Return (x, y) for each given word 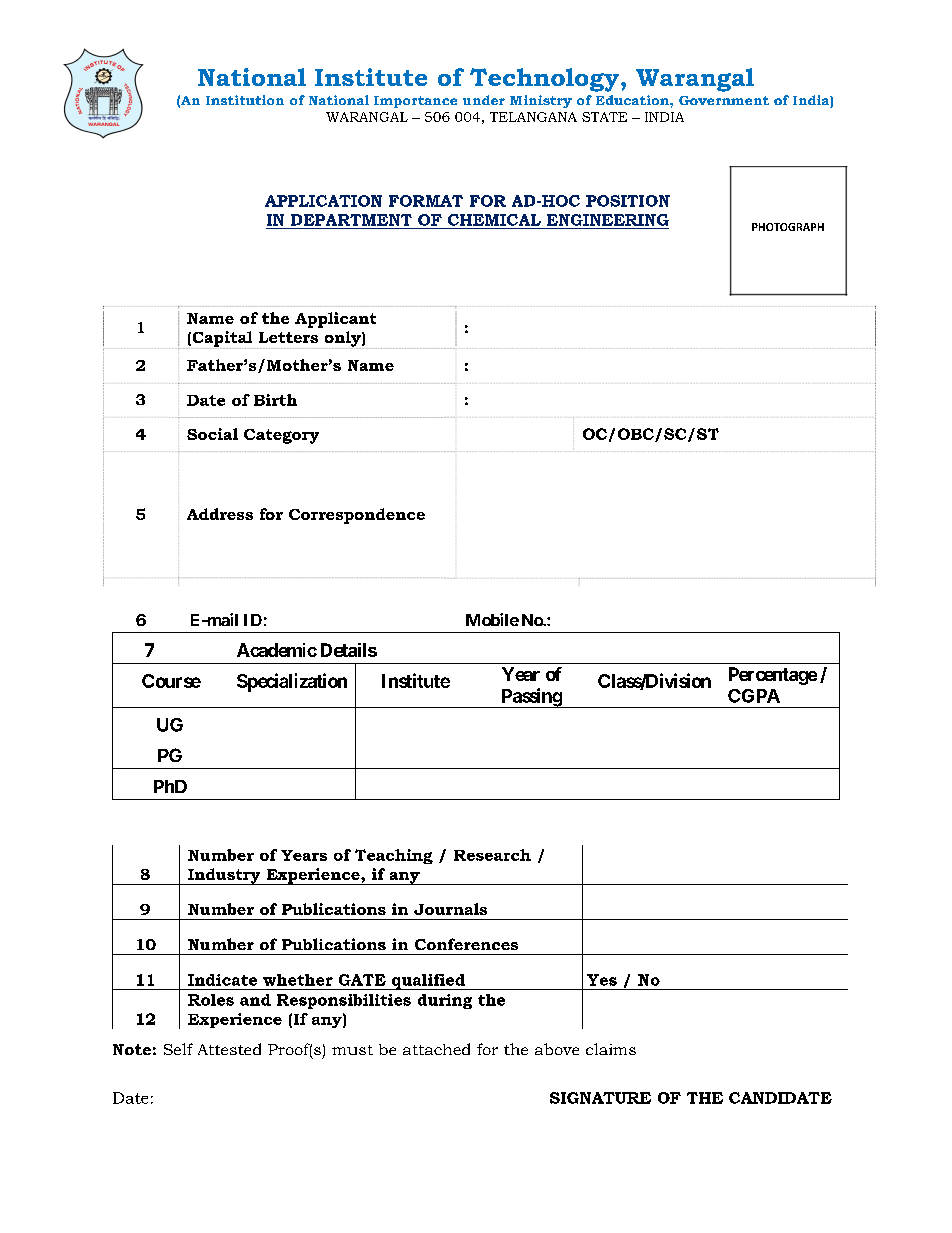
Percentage (773, 676)
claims (611, 1049)
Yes (602, 980)
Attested (229, 1049)
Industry (224, 876)
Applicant (335, 320)
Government (724, 100)
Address (220, 514)
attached (436, 1049)
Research (492, 855)
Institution (245, 100)
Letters (288, 337)
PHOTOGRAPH (788, 227)
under (484, 100)
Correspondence (357, 516)
